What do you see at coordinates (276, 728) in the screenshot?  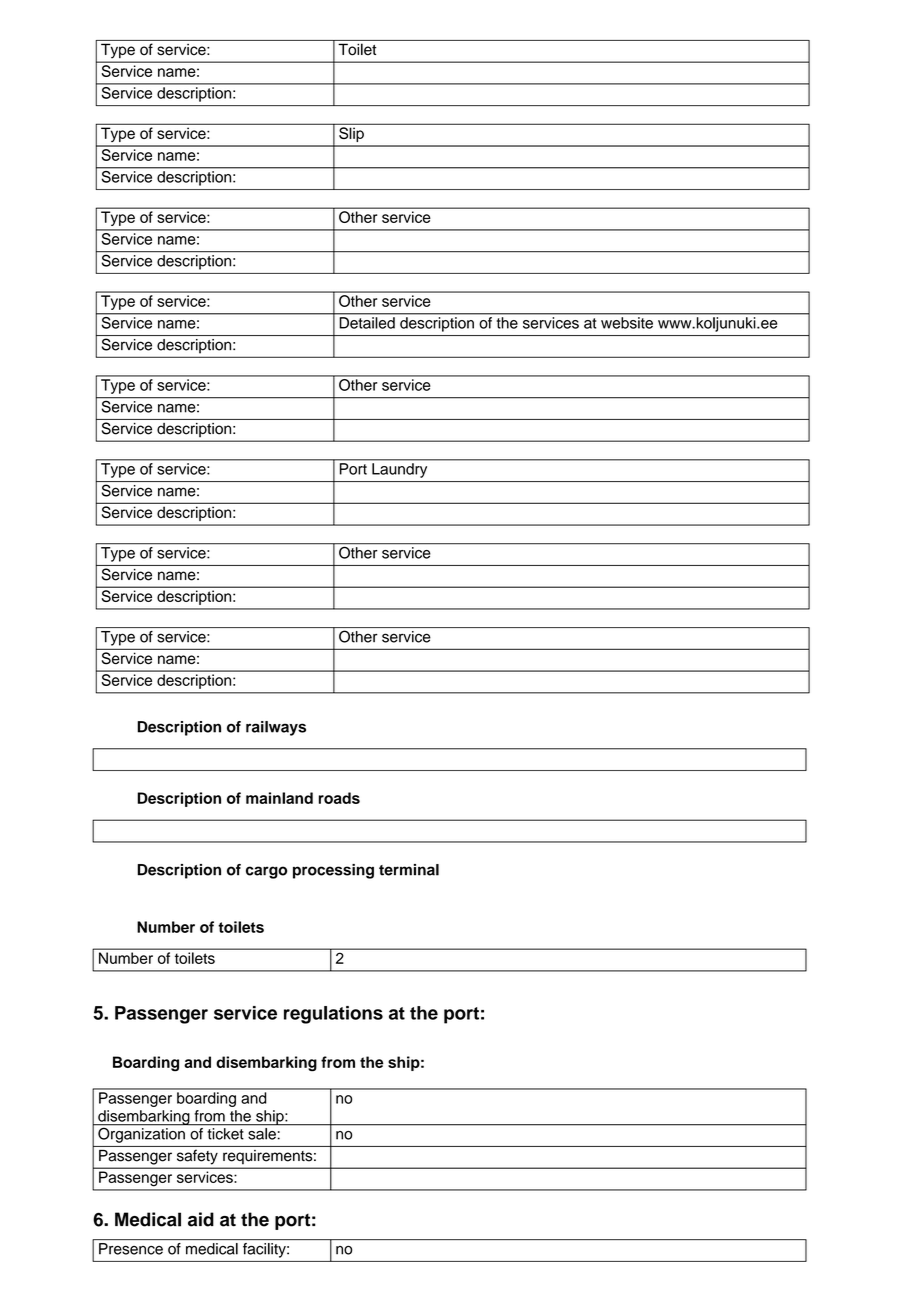 I see `railways` at bounding box center [276, 728].
